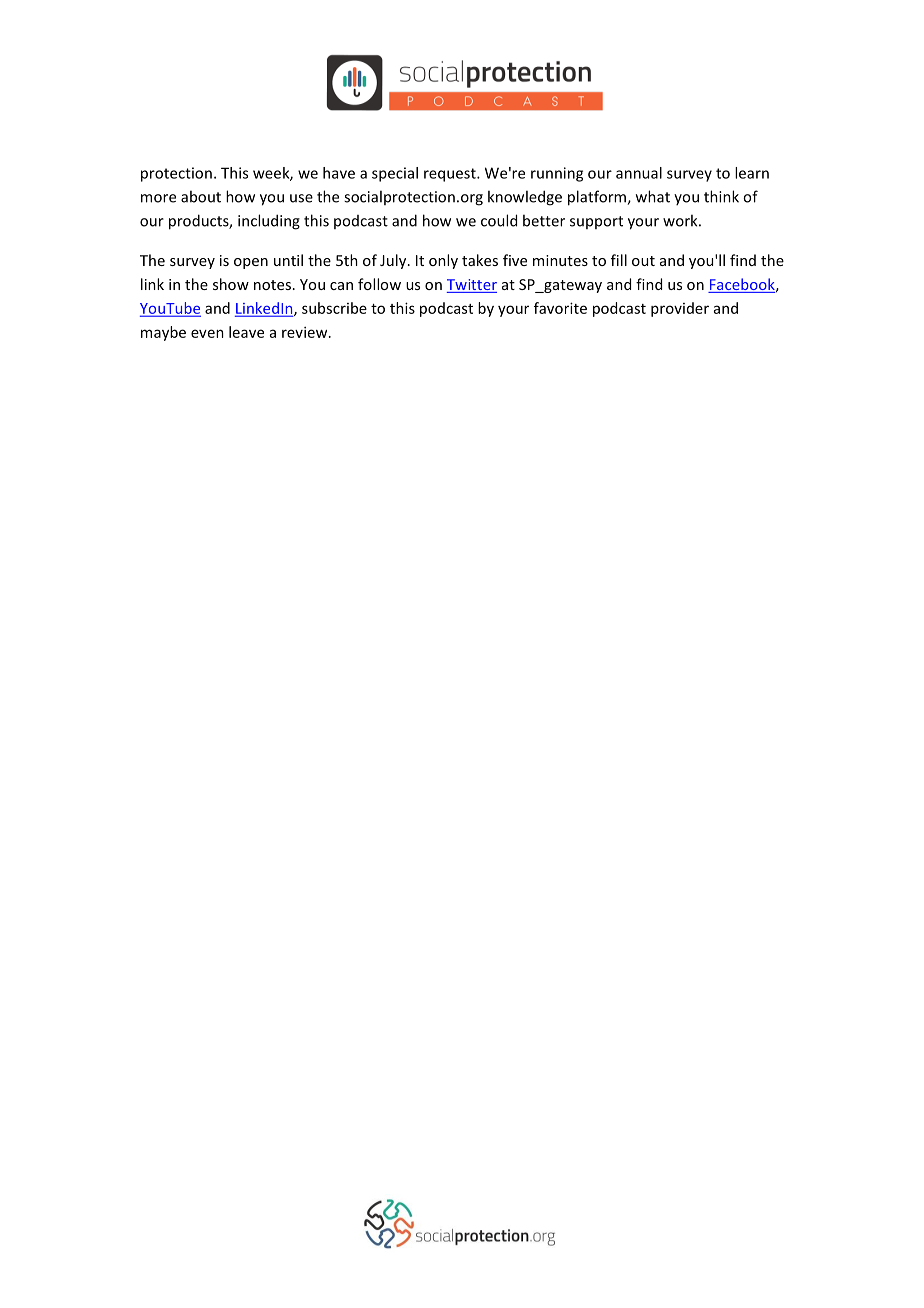 This page has height=1308, width=924. What do you see at coordinates (339, 173) in the page?
I see `have` at bounding box center [339, 173].
